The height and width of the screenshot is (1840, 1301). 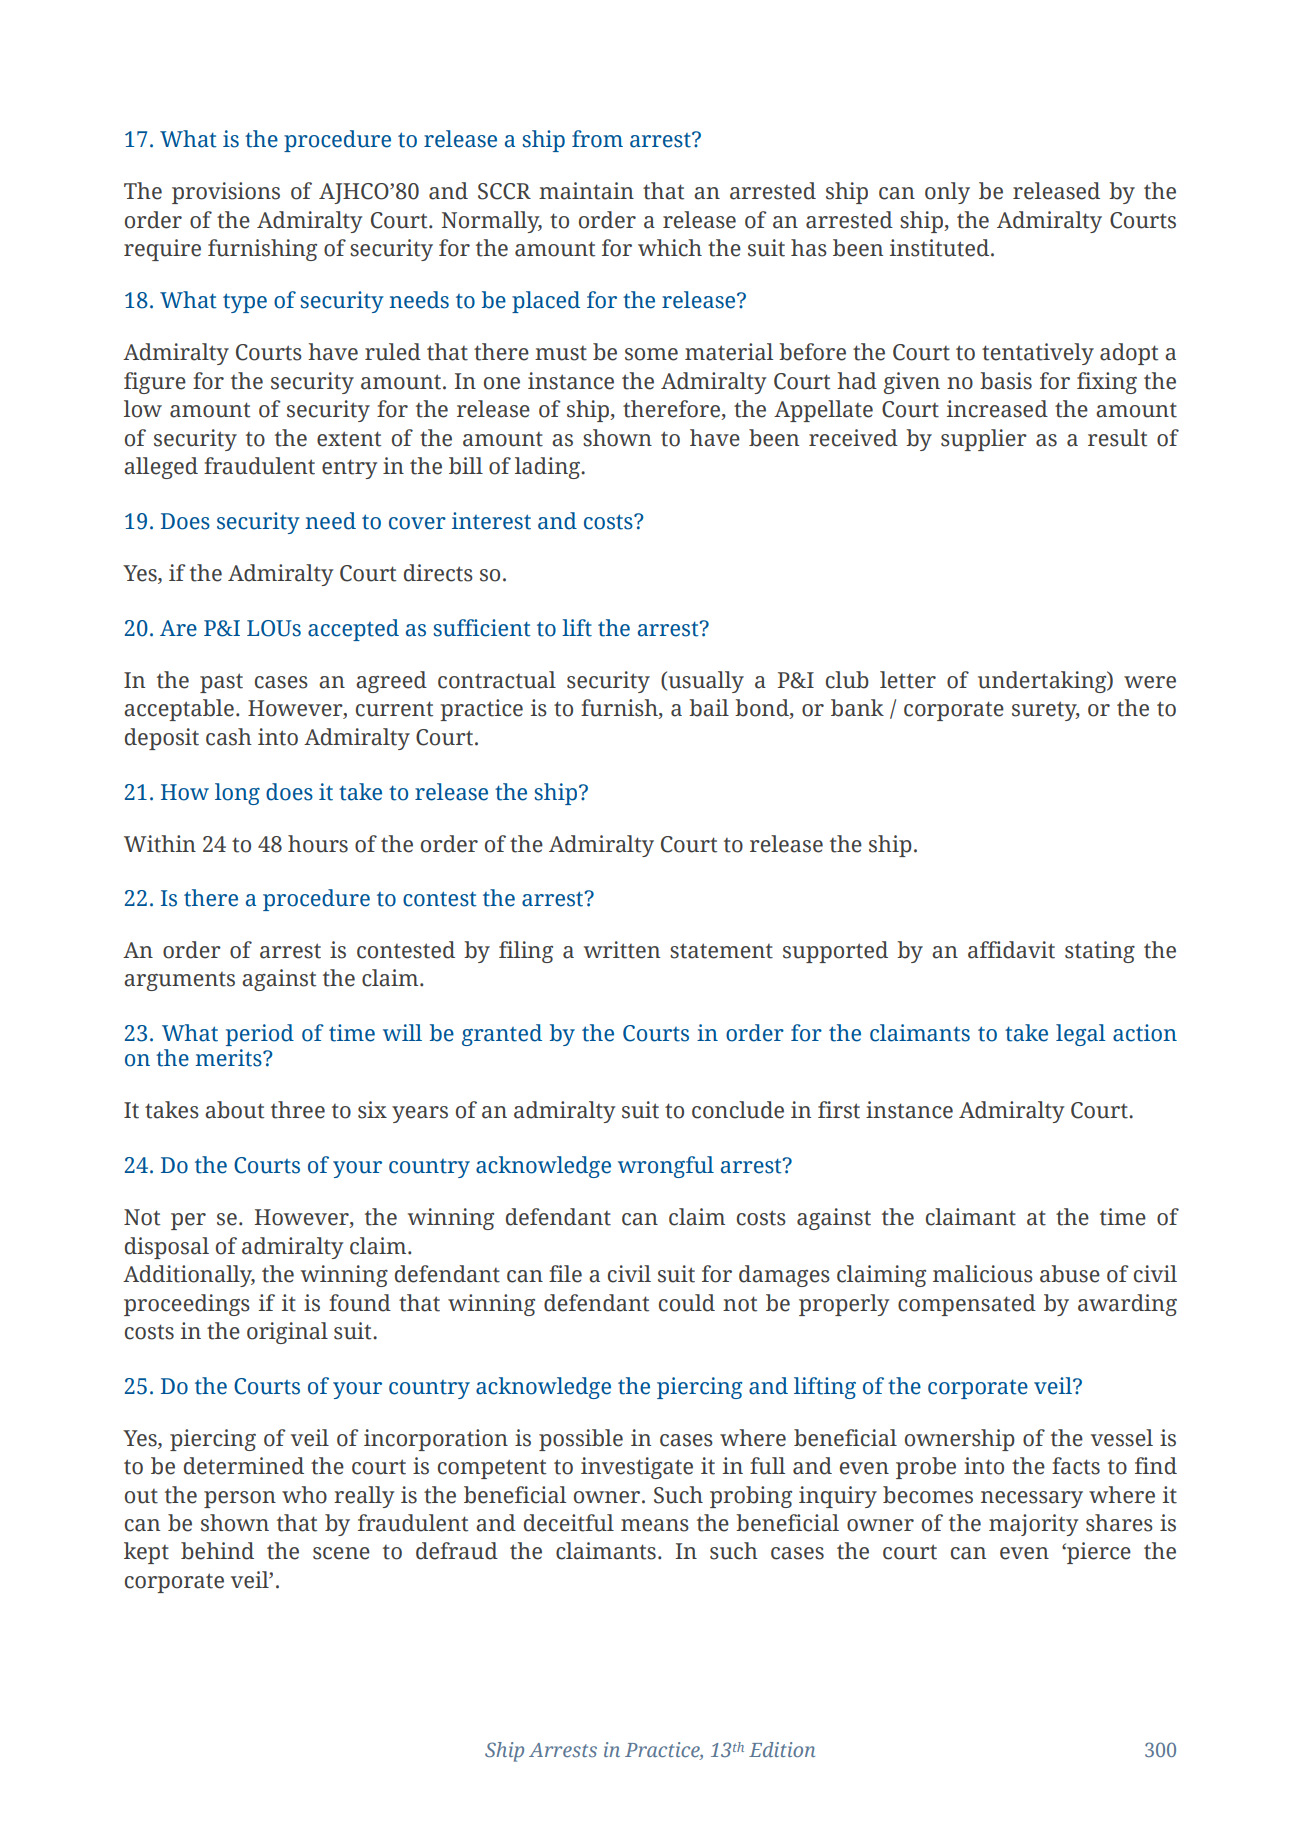 I want to click on behind, so click(x=217, y=1551).
